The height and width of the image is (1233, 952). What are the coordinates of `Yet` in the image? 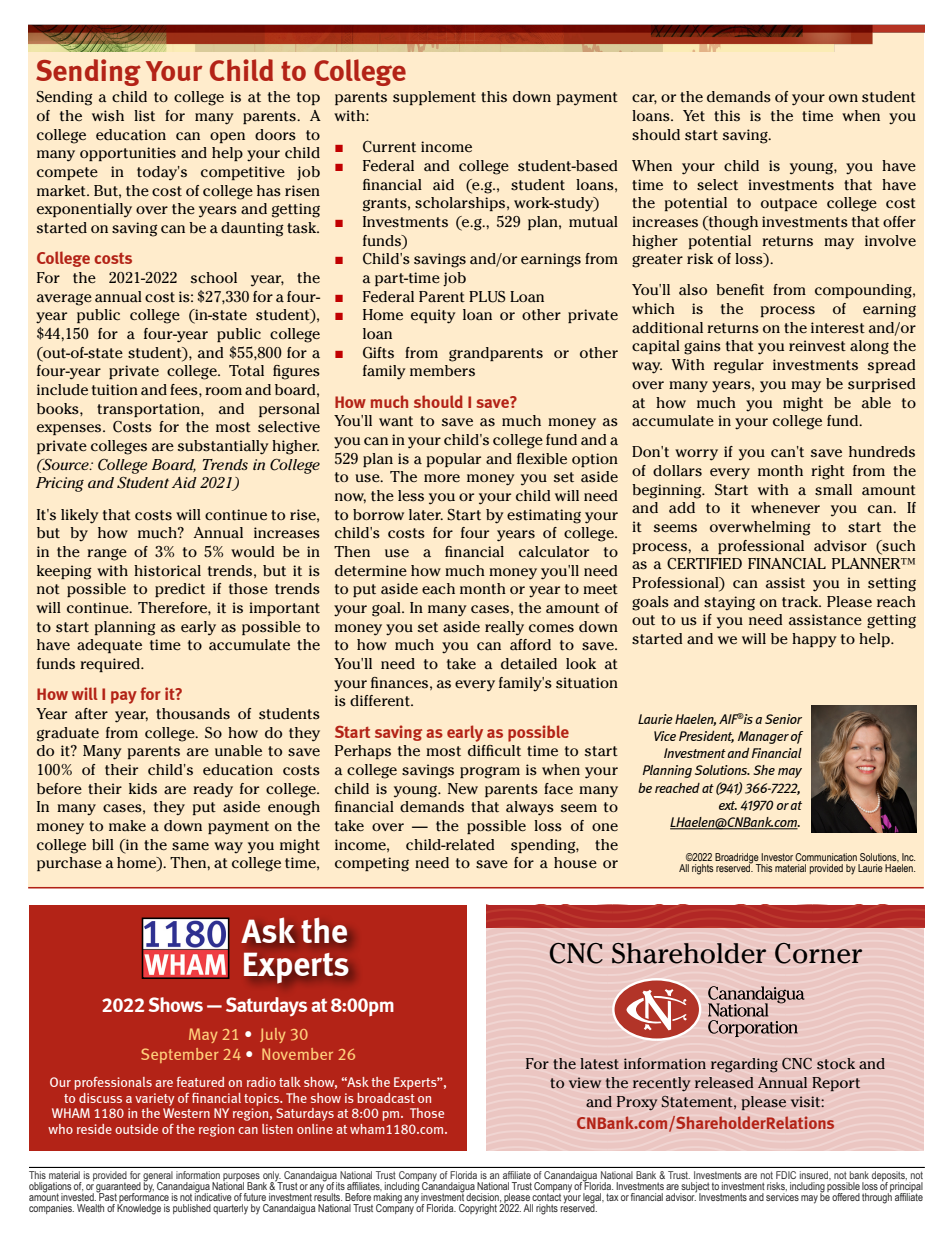 It's located at (694, 115).
